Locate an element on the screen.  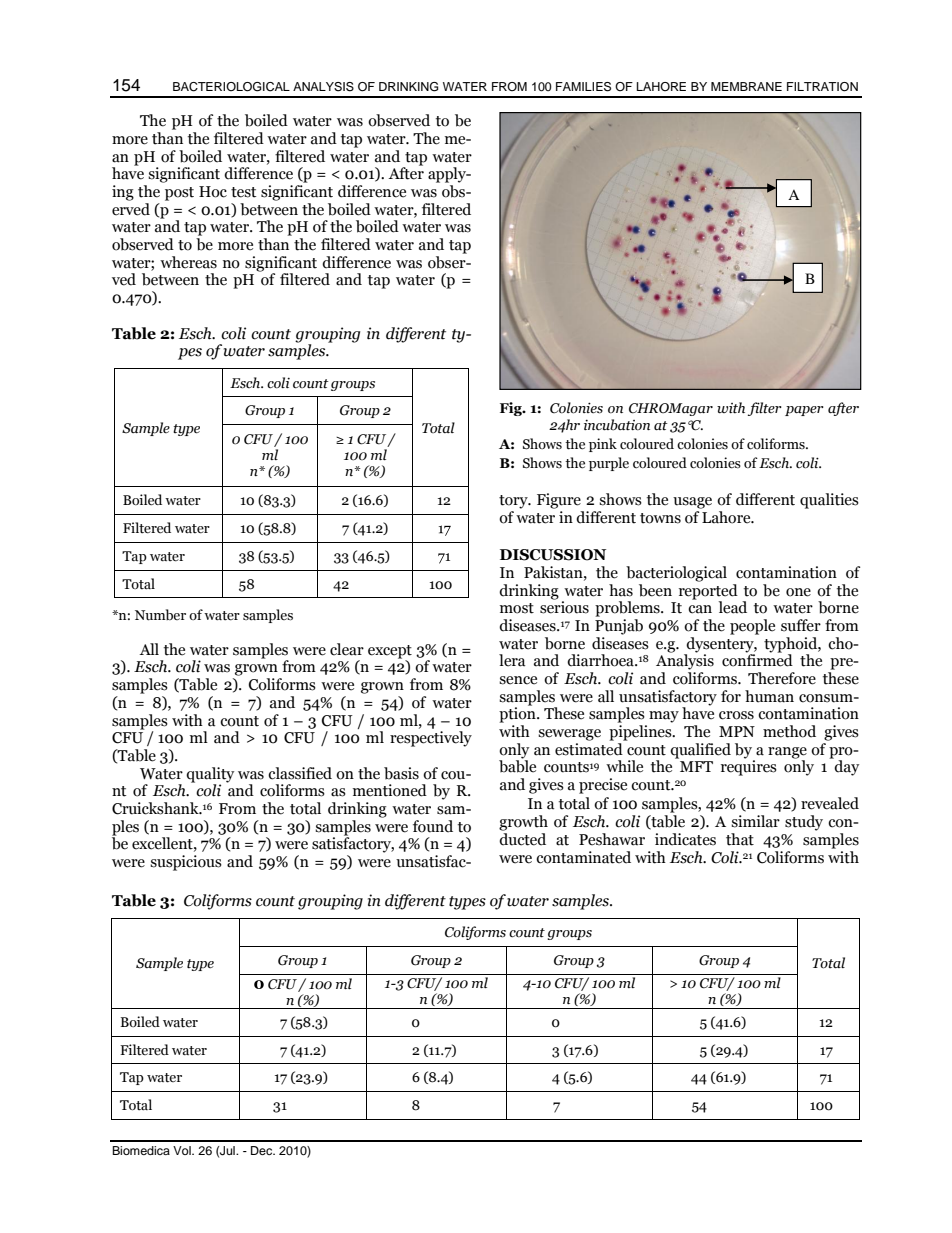
paper is located at coordinates (804, 411).
